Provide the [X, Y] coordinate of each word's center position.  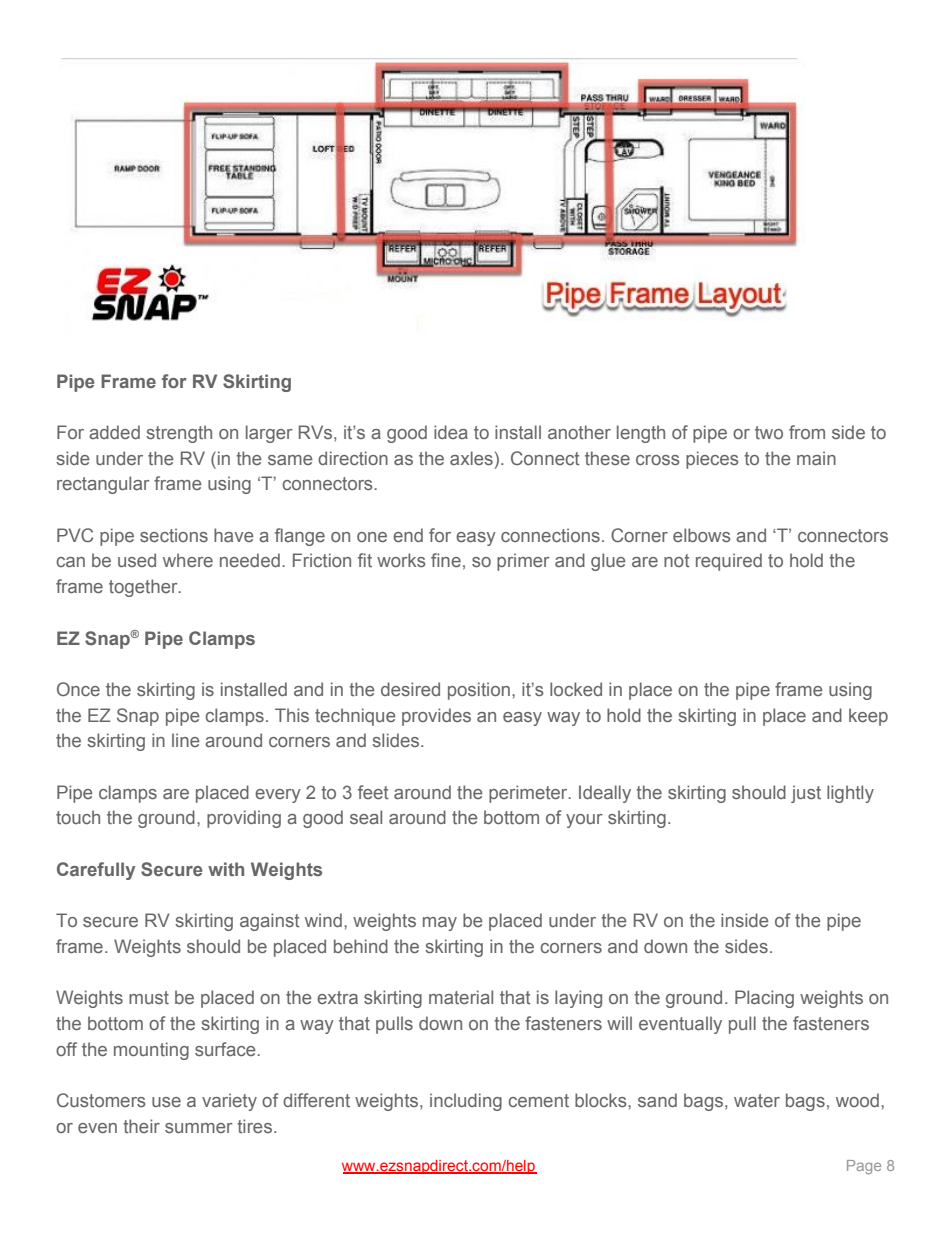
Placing [764, 999]
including [466, 1102]
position [479, 691]
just [806, 794]
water [757, 1100]
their [141, 1126]
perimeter [529, 794]
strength [179, 434]
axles [471, 458]
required [729, 562]
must [149, 997]
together [144, 588]
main [816, 458]
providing [244, 819]
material [461, 997]
